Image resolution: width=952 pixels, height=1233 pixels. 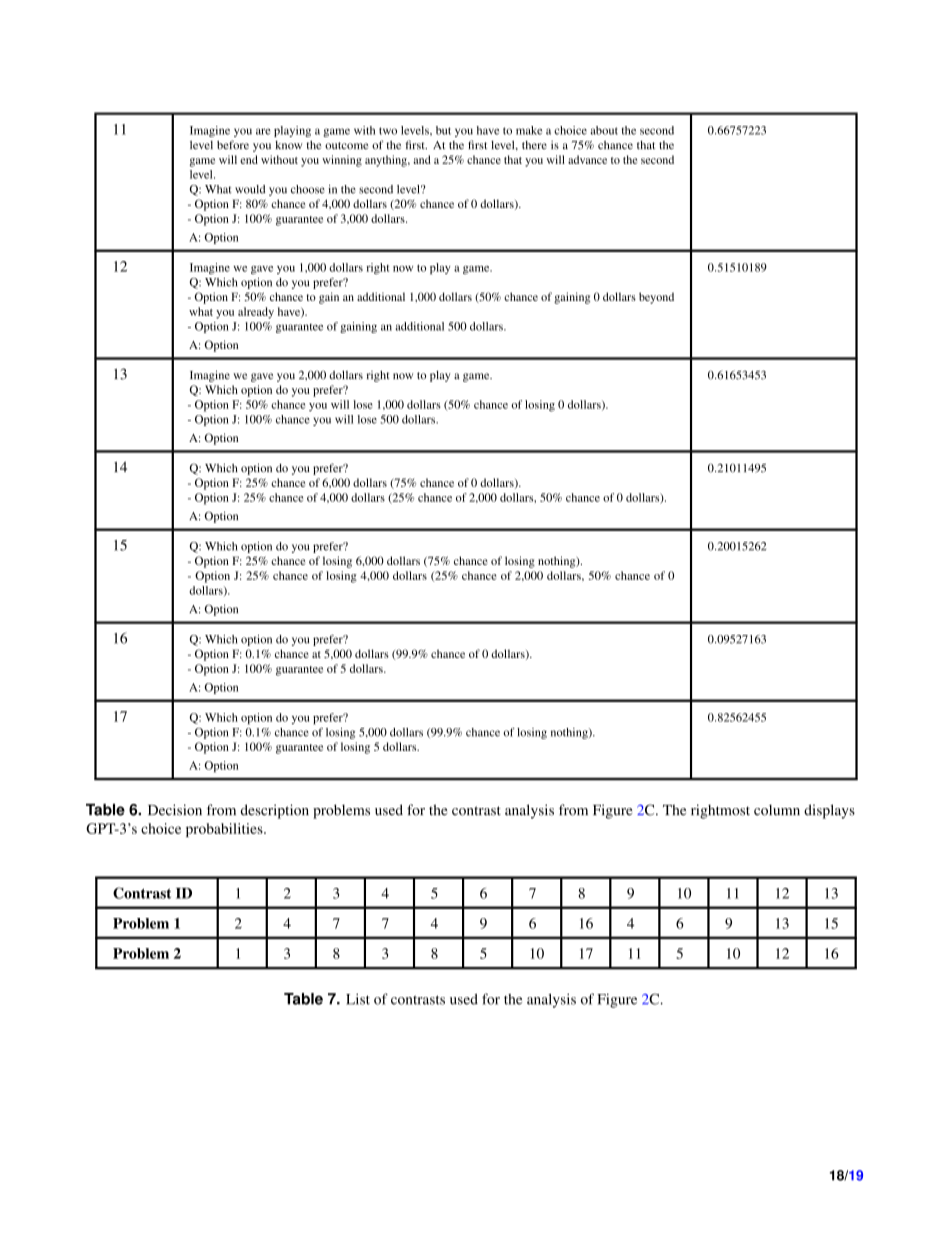 What do you see at coordinates (249, 159) in the screenshot?
I see `end` at bounding box center [249, 159].
